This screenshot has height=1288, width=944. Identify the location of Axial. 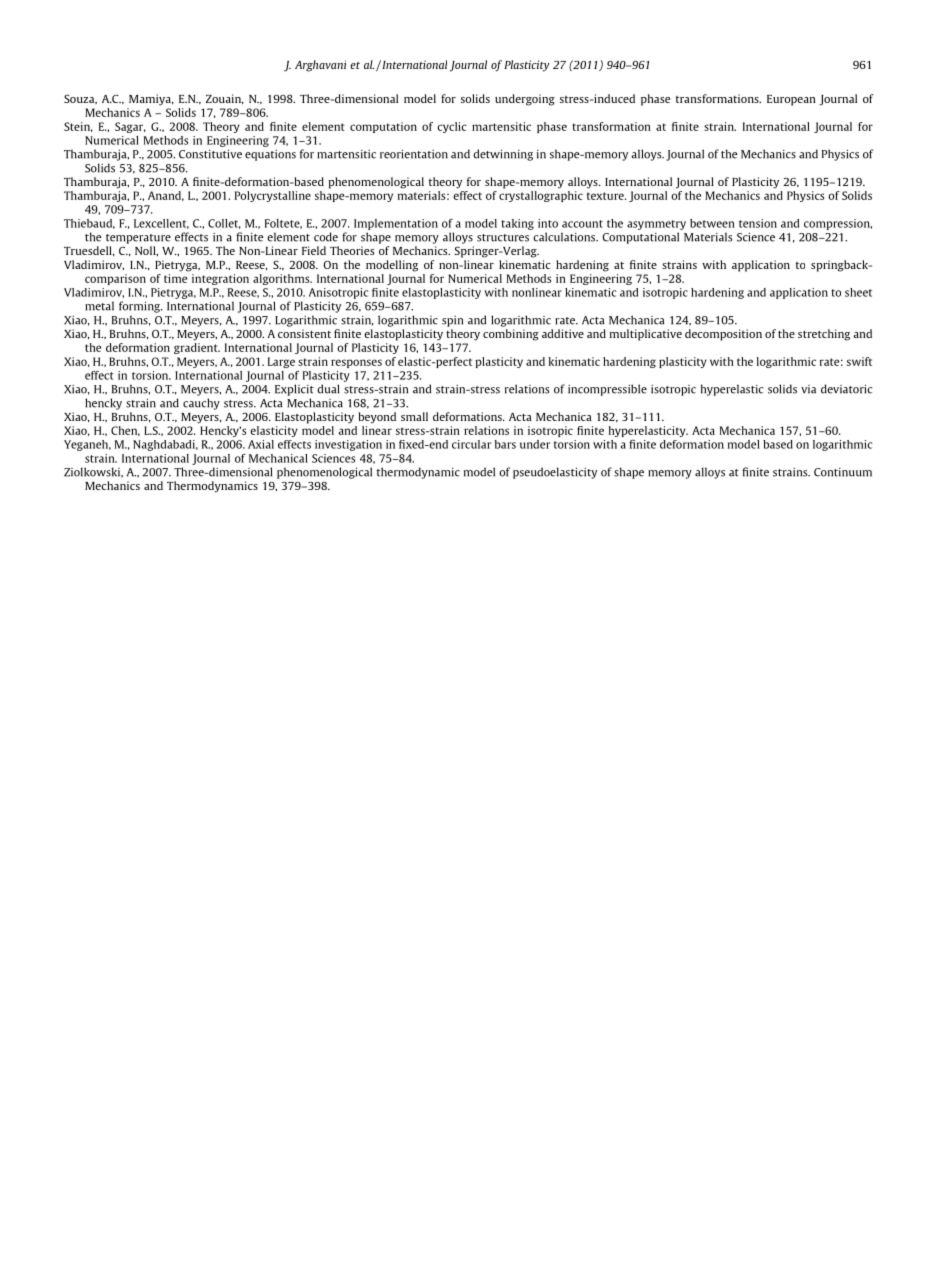
(261, 444).
